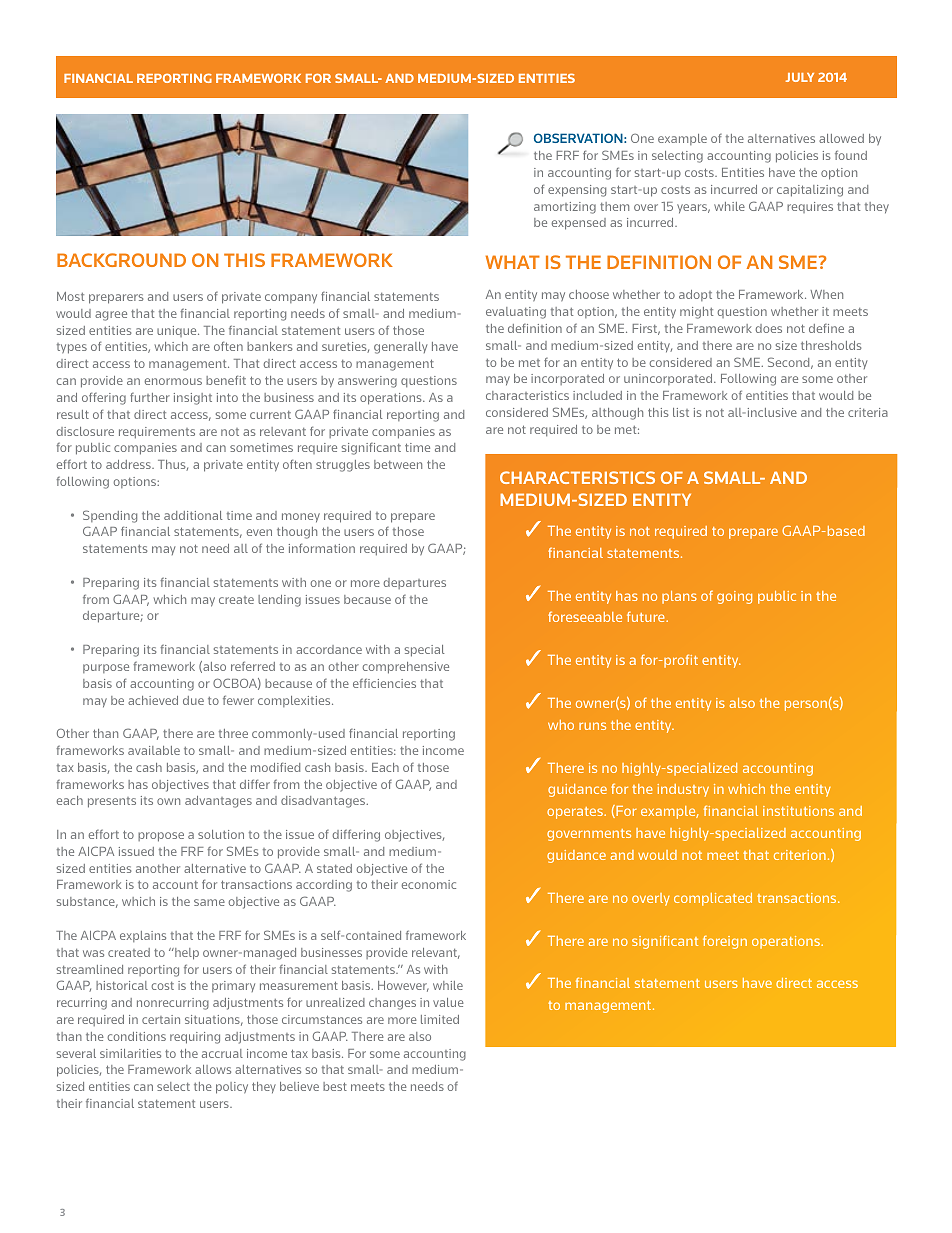  I want to click on foreign, so click(725, 942).
